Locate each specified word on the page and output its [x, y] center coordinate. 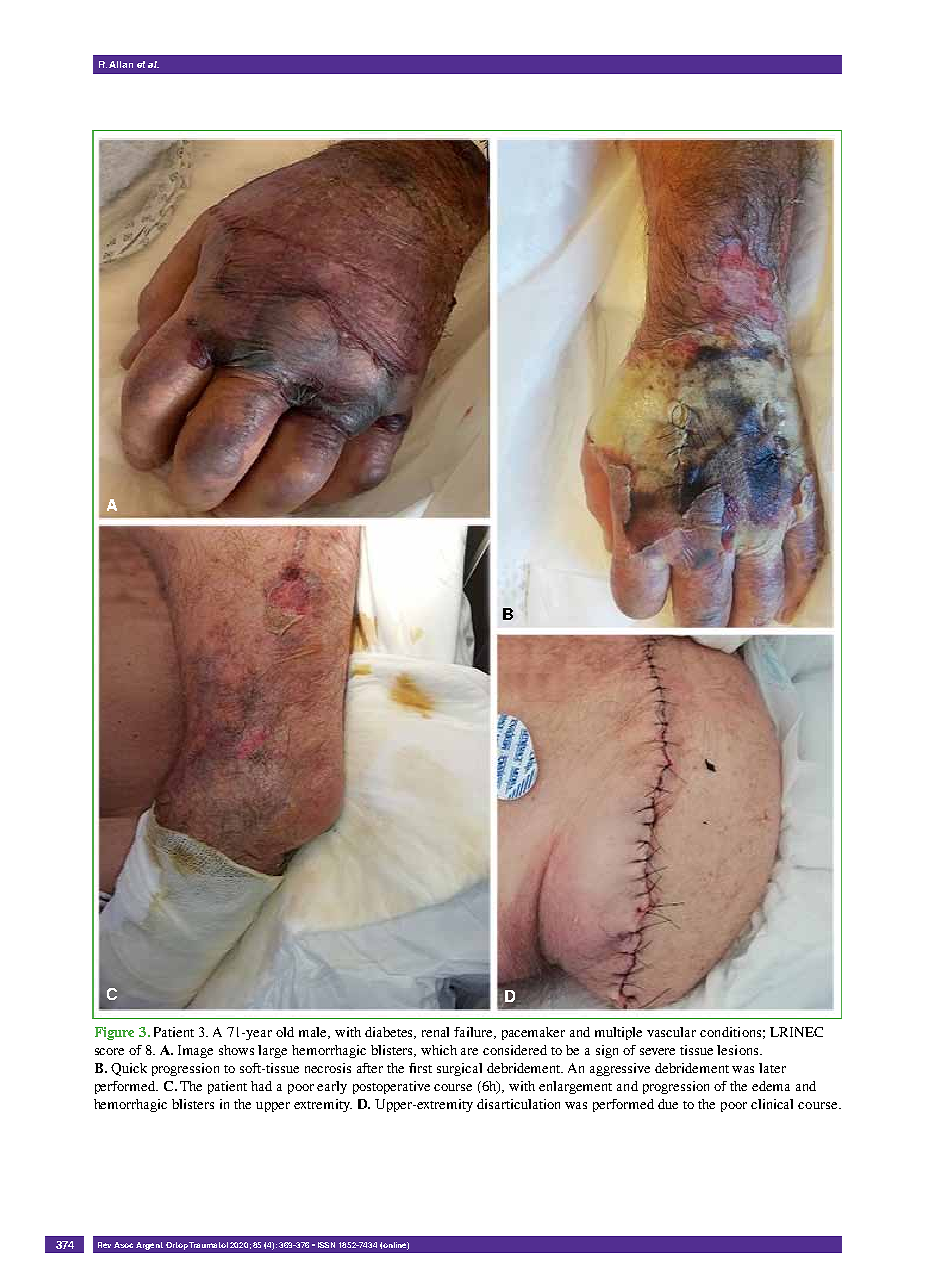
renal [435, 1032]
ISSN [326, 1245]
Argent [149, 1246]
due [668, 1104]
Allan [121, 64]
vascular [671, 1032]
